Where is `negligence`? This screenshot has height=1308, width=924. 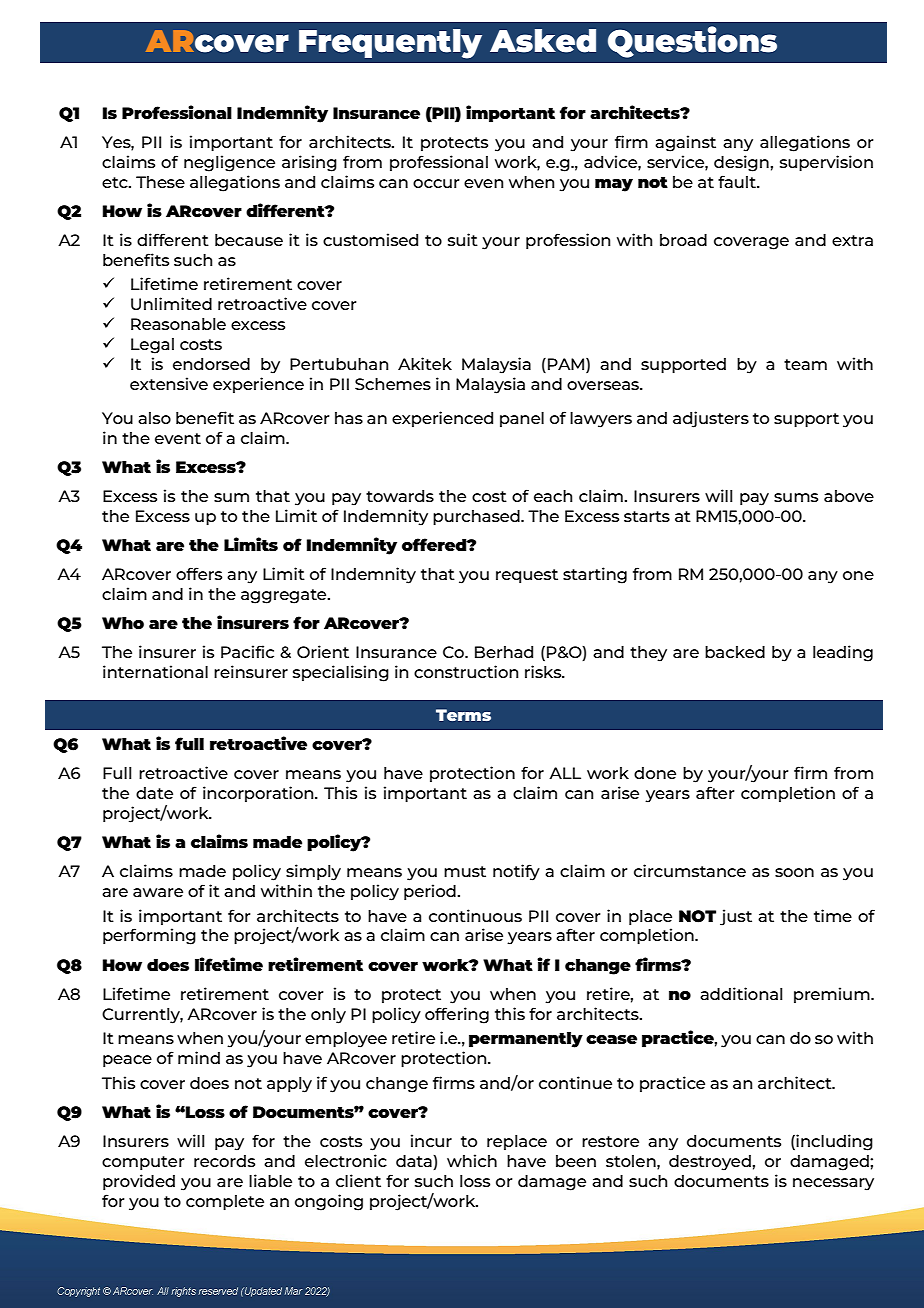
negligence is located at coordinates (229, 163).
